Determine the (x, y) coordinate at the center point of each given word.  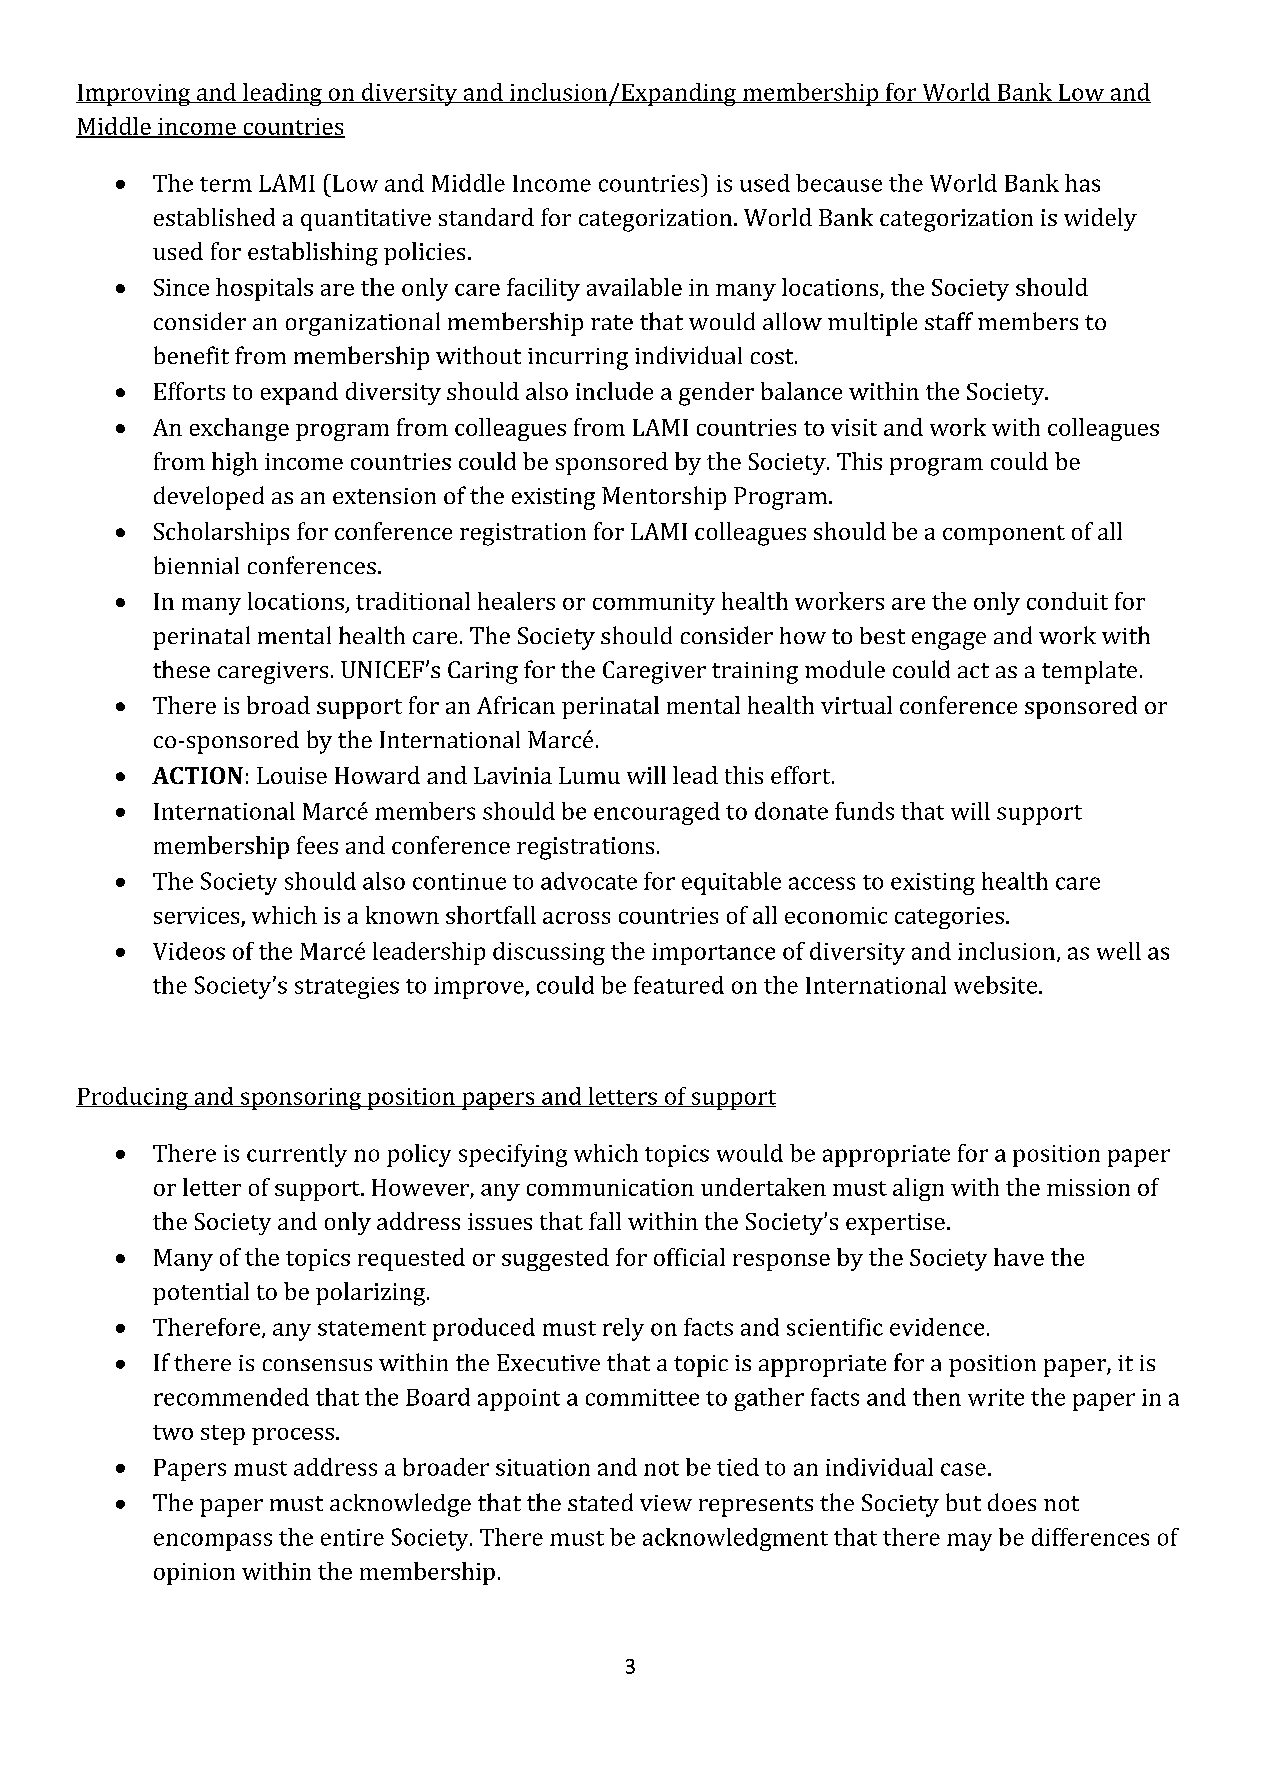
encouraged (657, 813)
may (969, 1542)
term (226, 184)
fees (317, 845)
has (1082, 183)
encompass (213, 1542)
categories (949, 918)
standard (486, 217)
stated (600, 1502)
